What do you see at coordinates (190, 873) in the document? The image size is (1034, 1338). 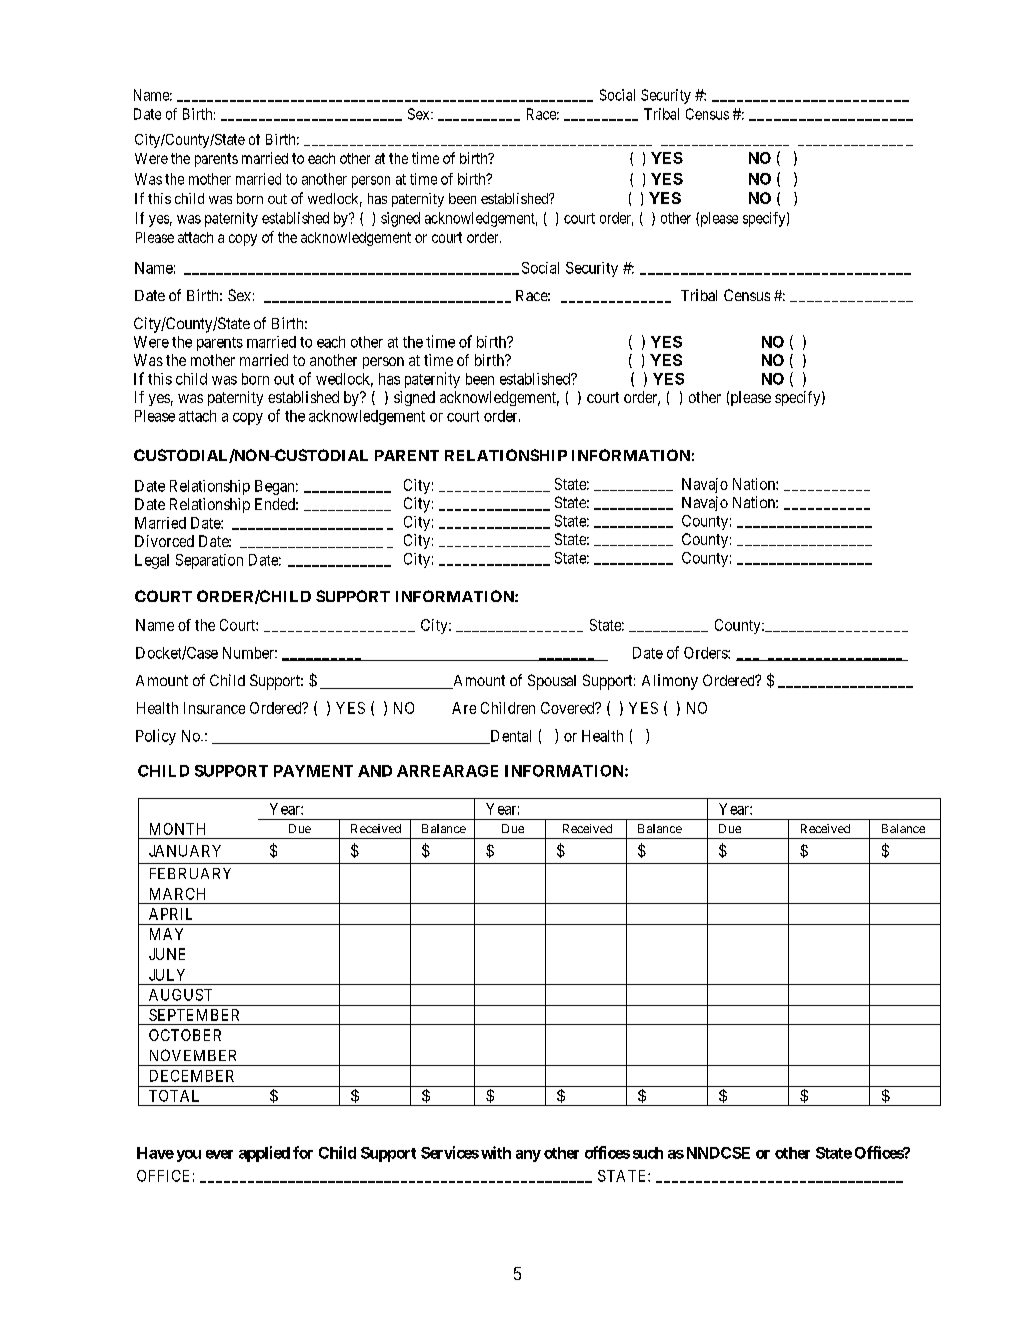 I see `FEBRUARY` at bounding box center [190, 873].
